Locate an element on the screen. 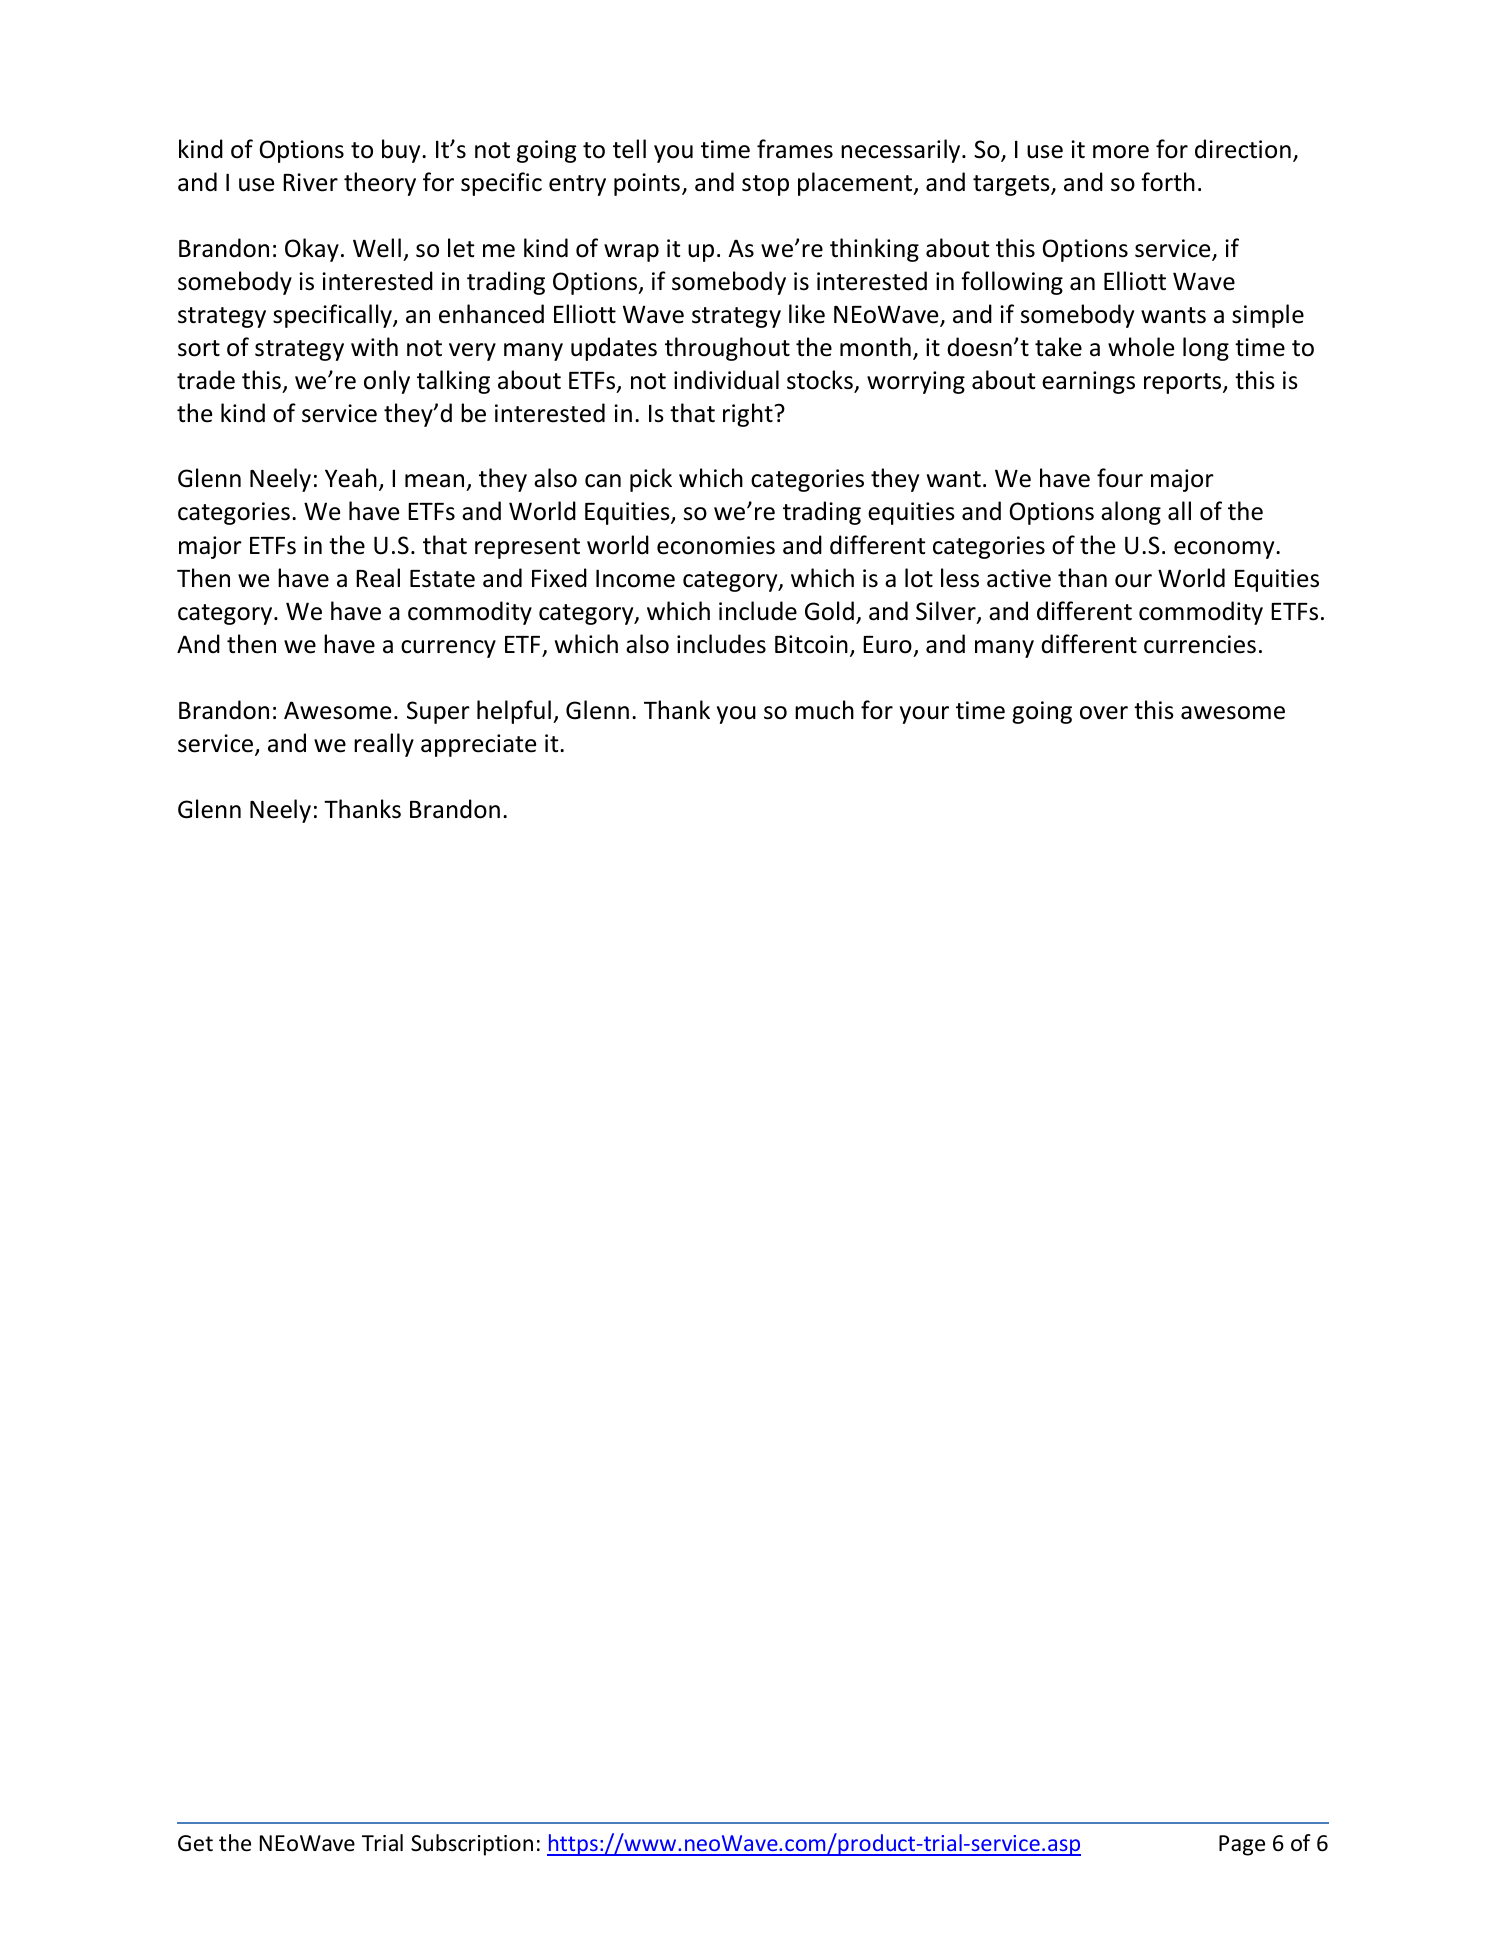 This screenshot has width=1505, height=1947. Estate is located at coordinates (442, 579).
